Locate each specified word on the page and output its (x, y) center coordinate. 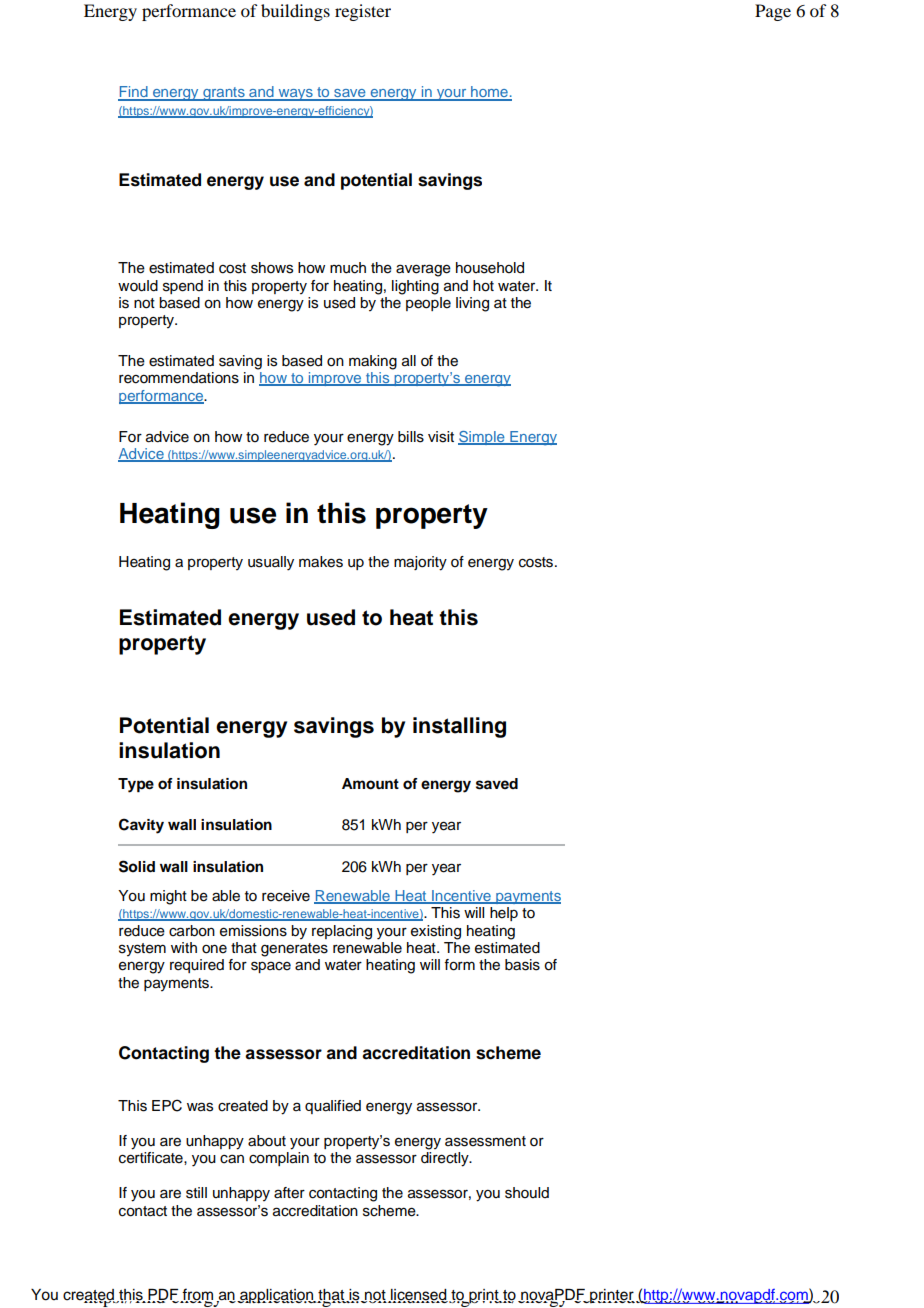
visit (441, 437)
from (197, 1295)
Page (773, 12)
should (527, 1193)
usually (271, 563)
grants (224, 94)
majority (420, 563)
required (197, 966)
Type (136, 785)
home (489, 93)
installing (459, 727)
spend (183, 287)
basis (522, 965)
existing (436, 932)
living (472, 304)
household (490, 268)
